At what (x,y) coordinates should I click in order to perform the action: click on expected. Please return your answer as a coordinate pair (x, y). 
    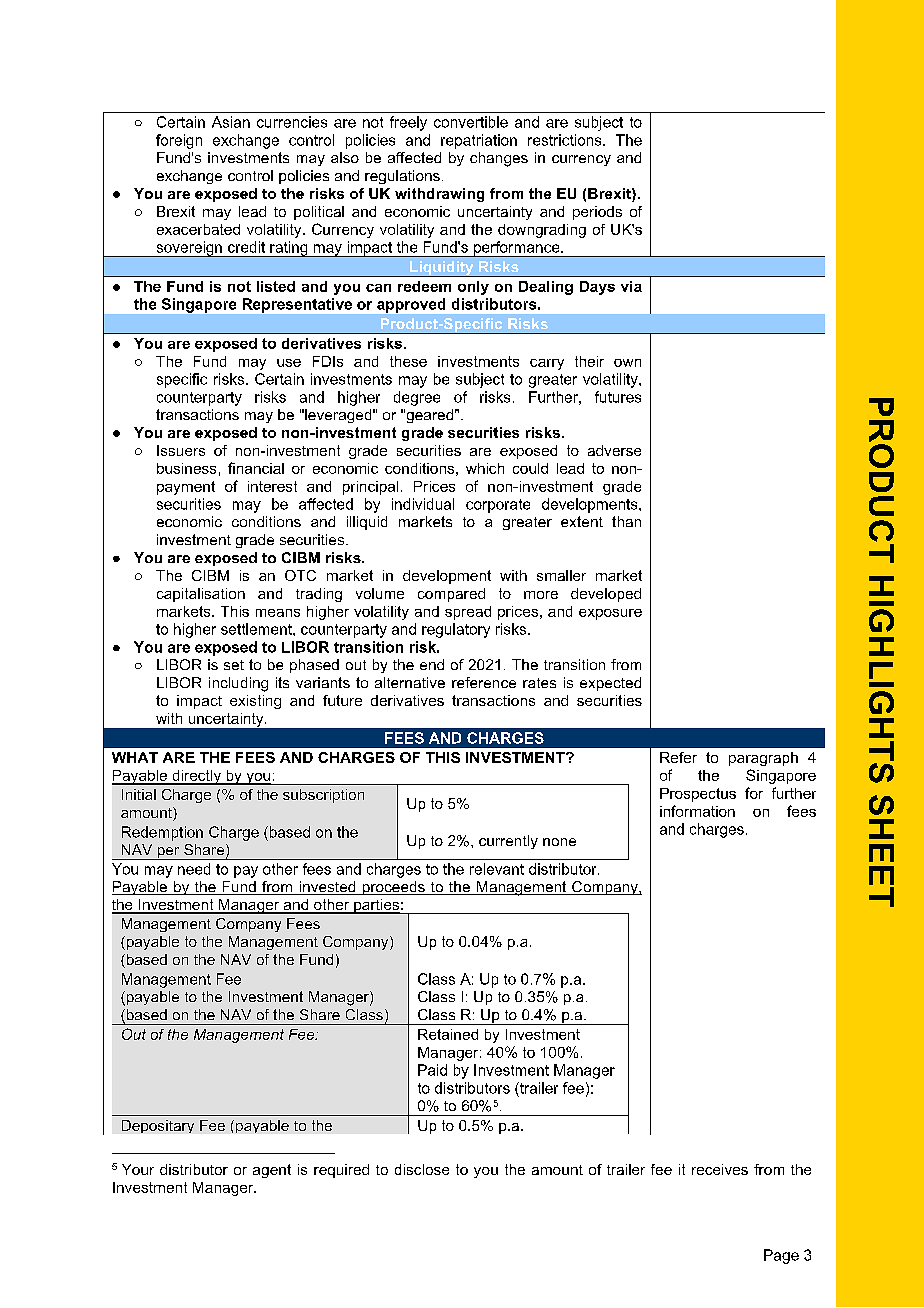
    Looking at the image, I should click on (610, 684).
